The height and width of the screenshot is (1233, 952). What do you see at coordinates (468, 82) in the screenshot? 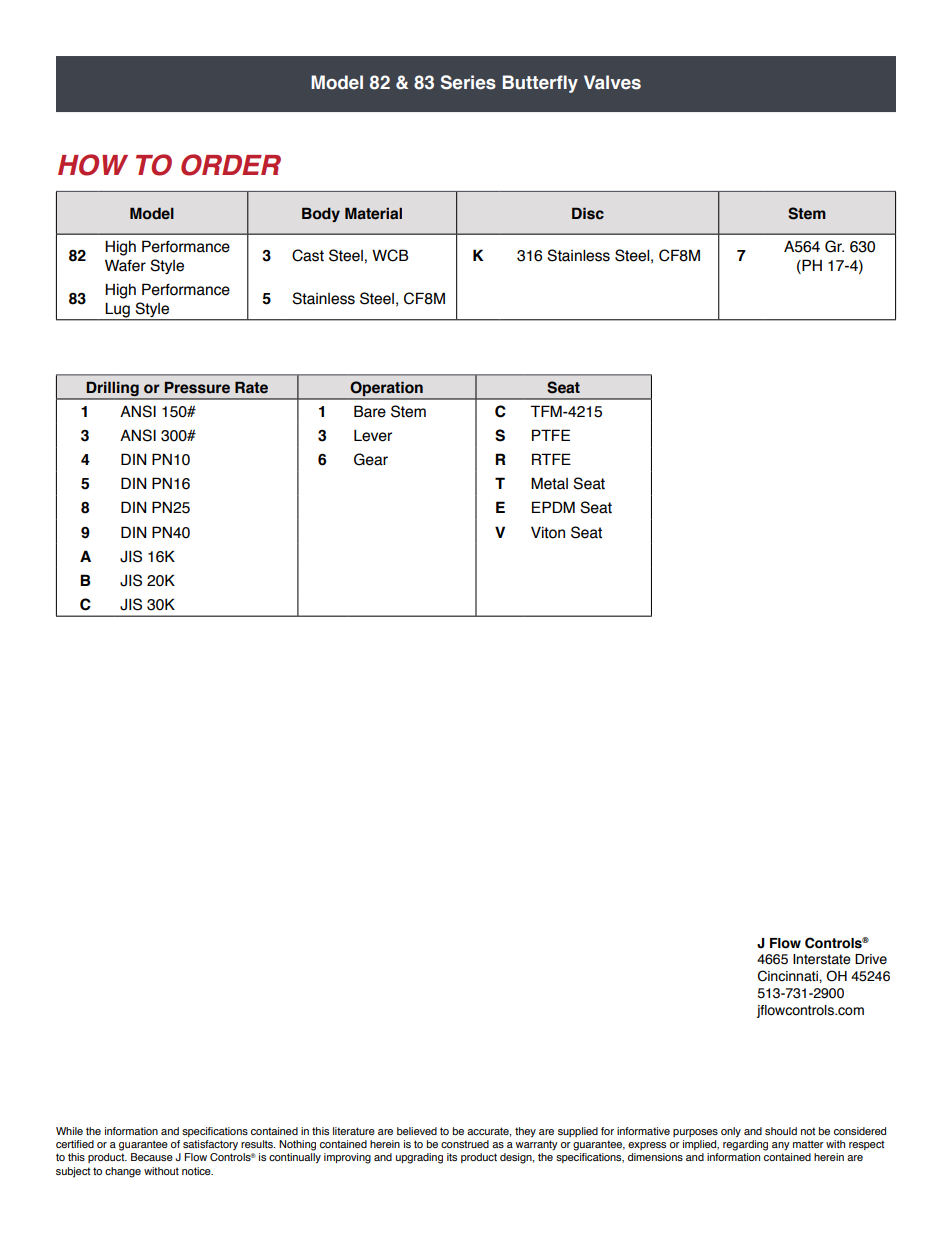
I see `Series` at bounding box center [468, 82].
